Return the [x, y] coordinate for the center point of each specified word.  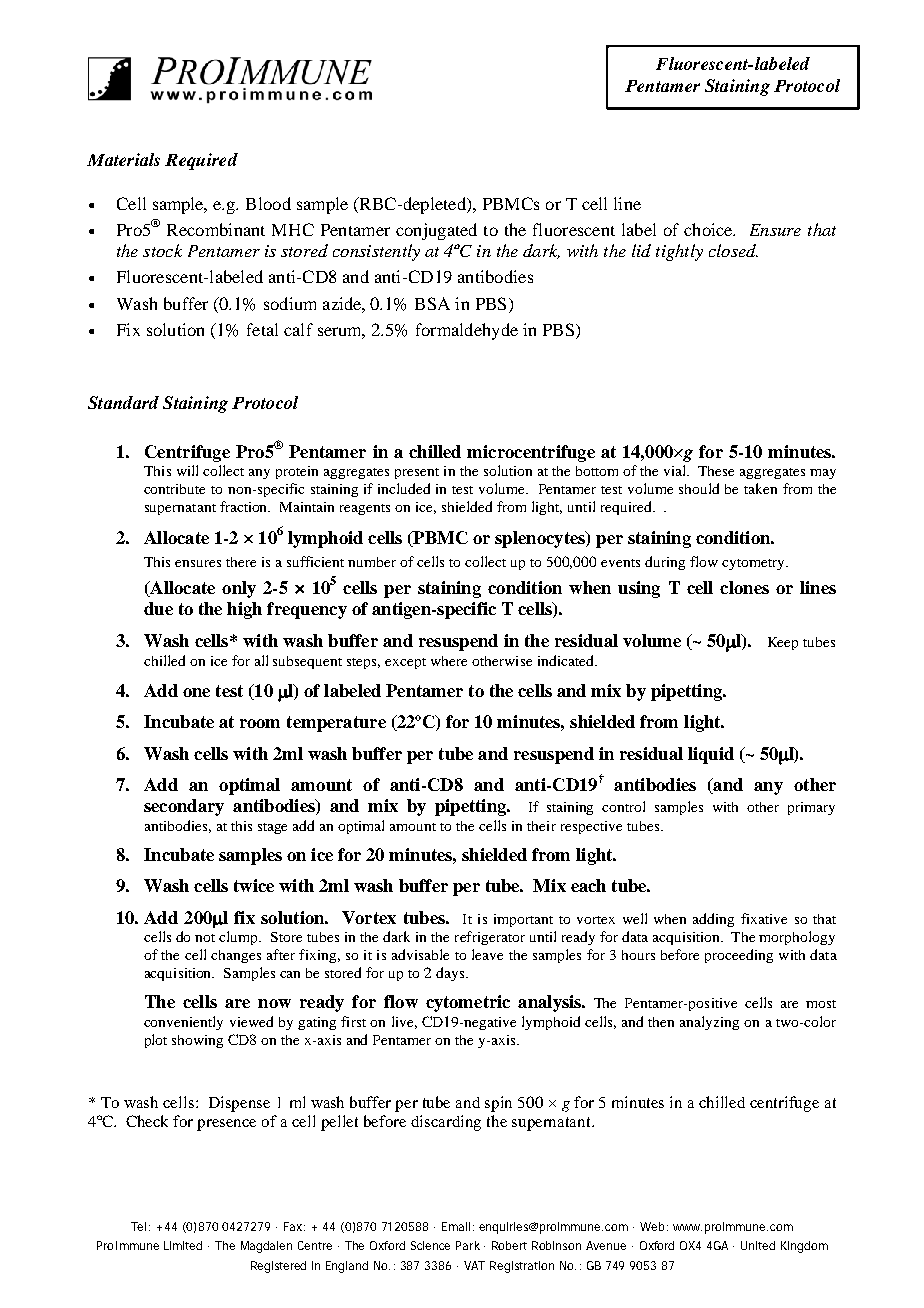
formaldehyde [467, 331]
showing [197, 1041]
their [541, 826]
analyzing [709, 1023]
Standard [123, 402]
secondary [184, 807]
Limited [183, 1245]
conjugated [436, 231]
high [244, 610]
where [449, 661]
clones [744, 587]
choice [709, 229]
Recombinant [216, 229]
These [716, 471]
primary [811, 808]
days [451, 974]
